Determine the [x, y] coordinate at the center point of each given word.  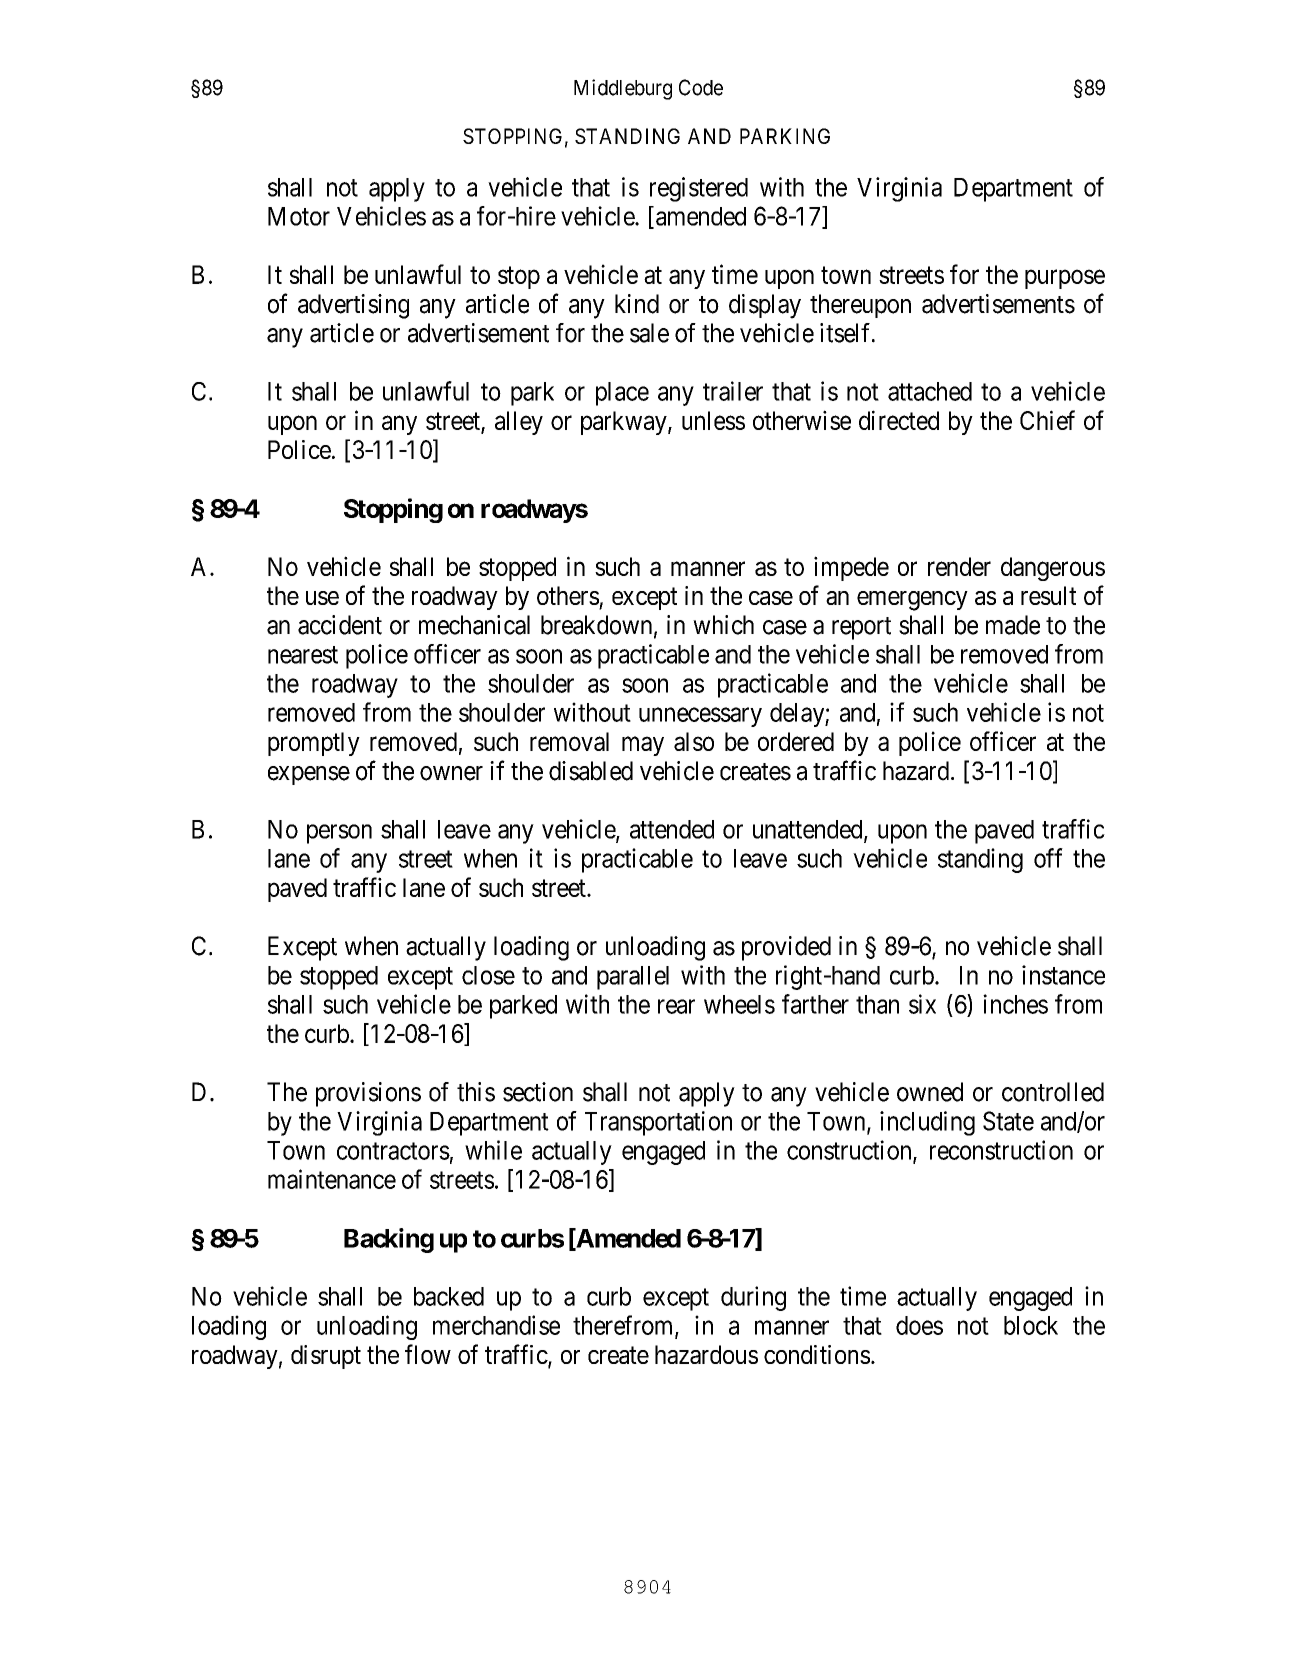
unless [713, 420]
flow [428, 1354]
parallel [633, 978]
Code [701, 87]
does [919, 1325]
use [322, 598]
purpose [1065, 279]
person [339, 834]
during [753, 1298]
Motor [299, 216]
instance [1063, 975]
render [959, 566]
